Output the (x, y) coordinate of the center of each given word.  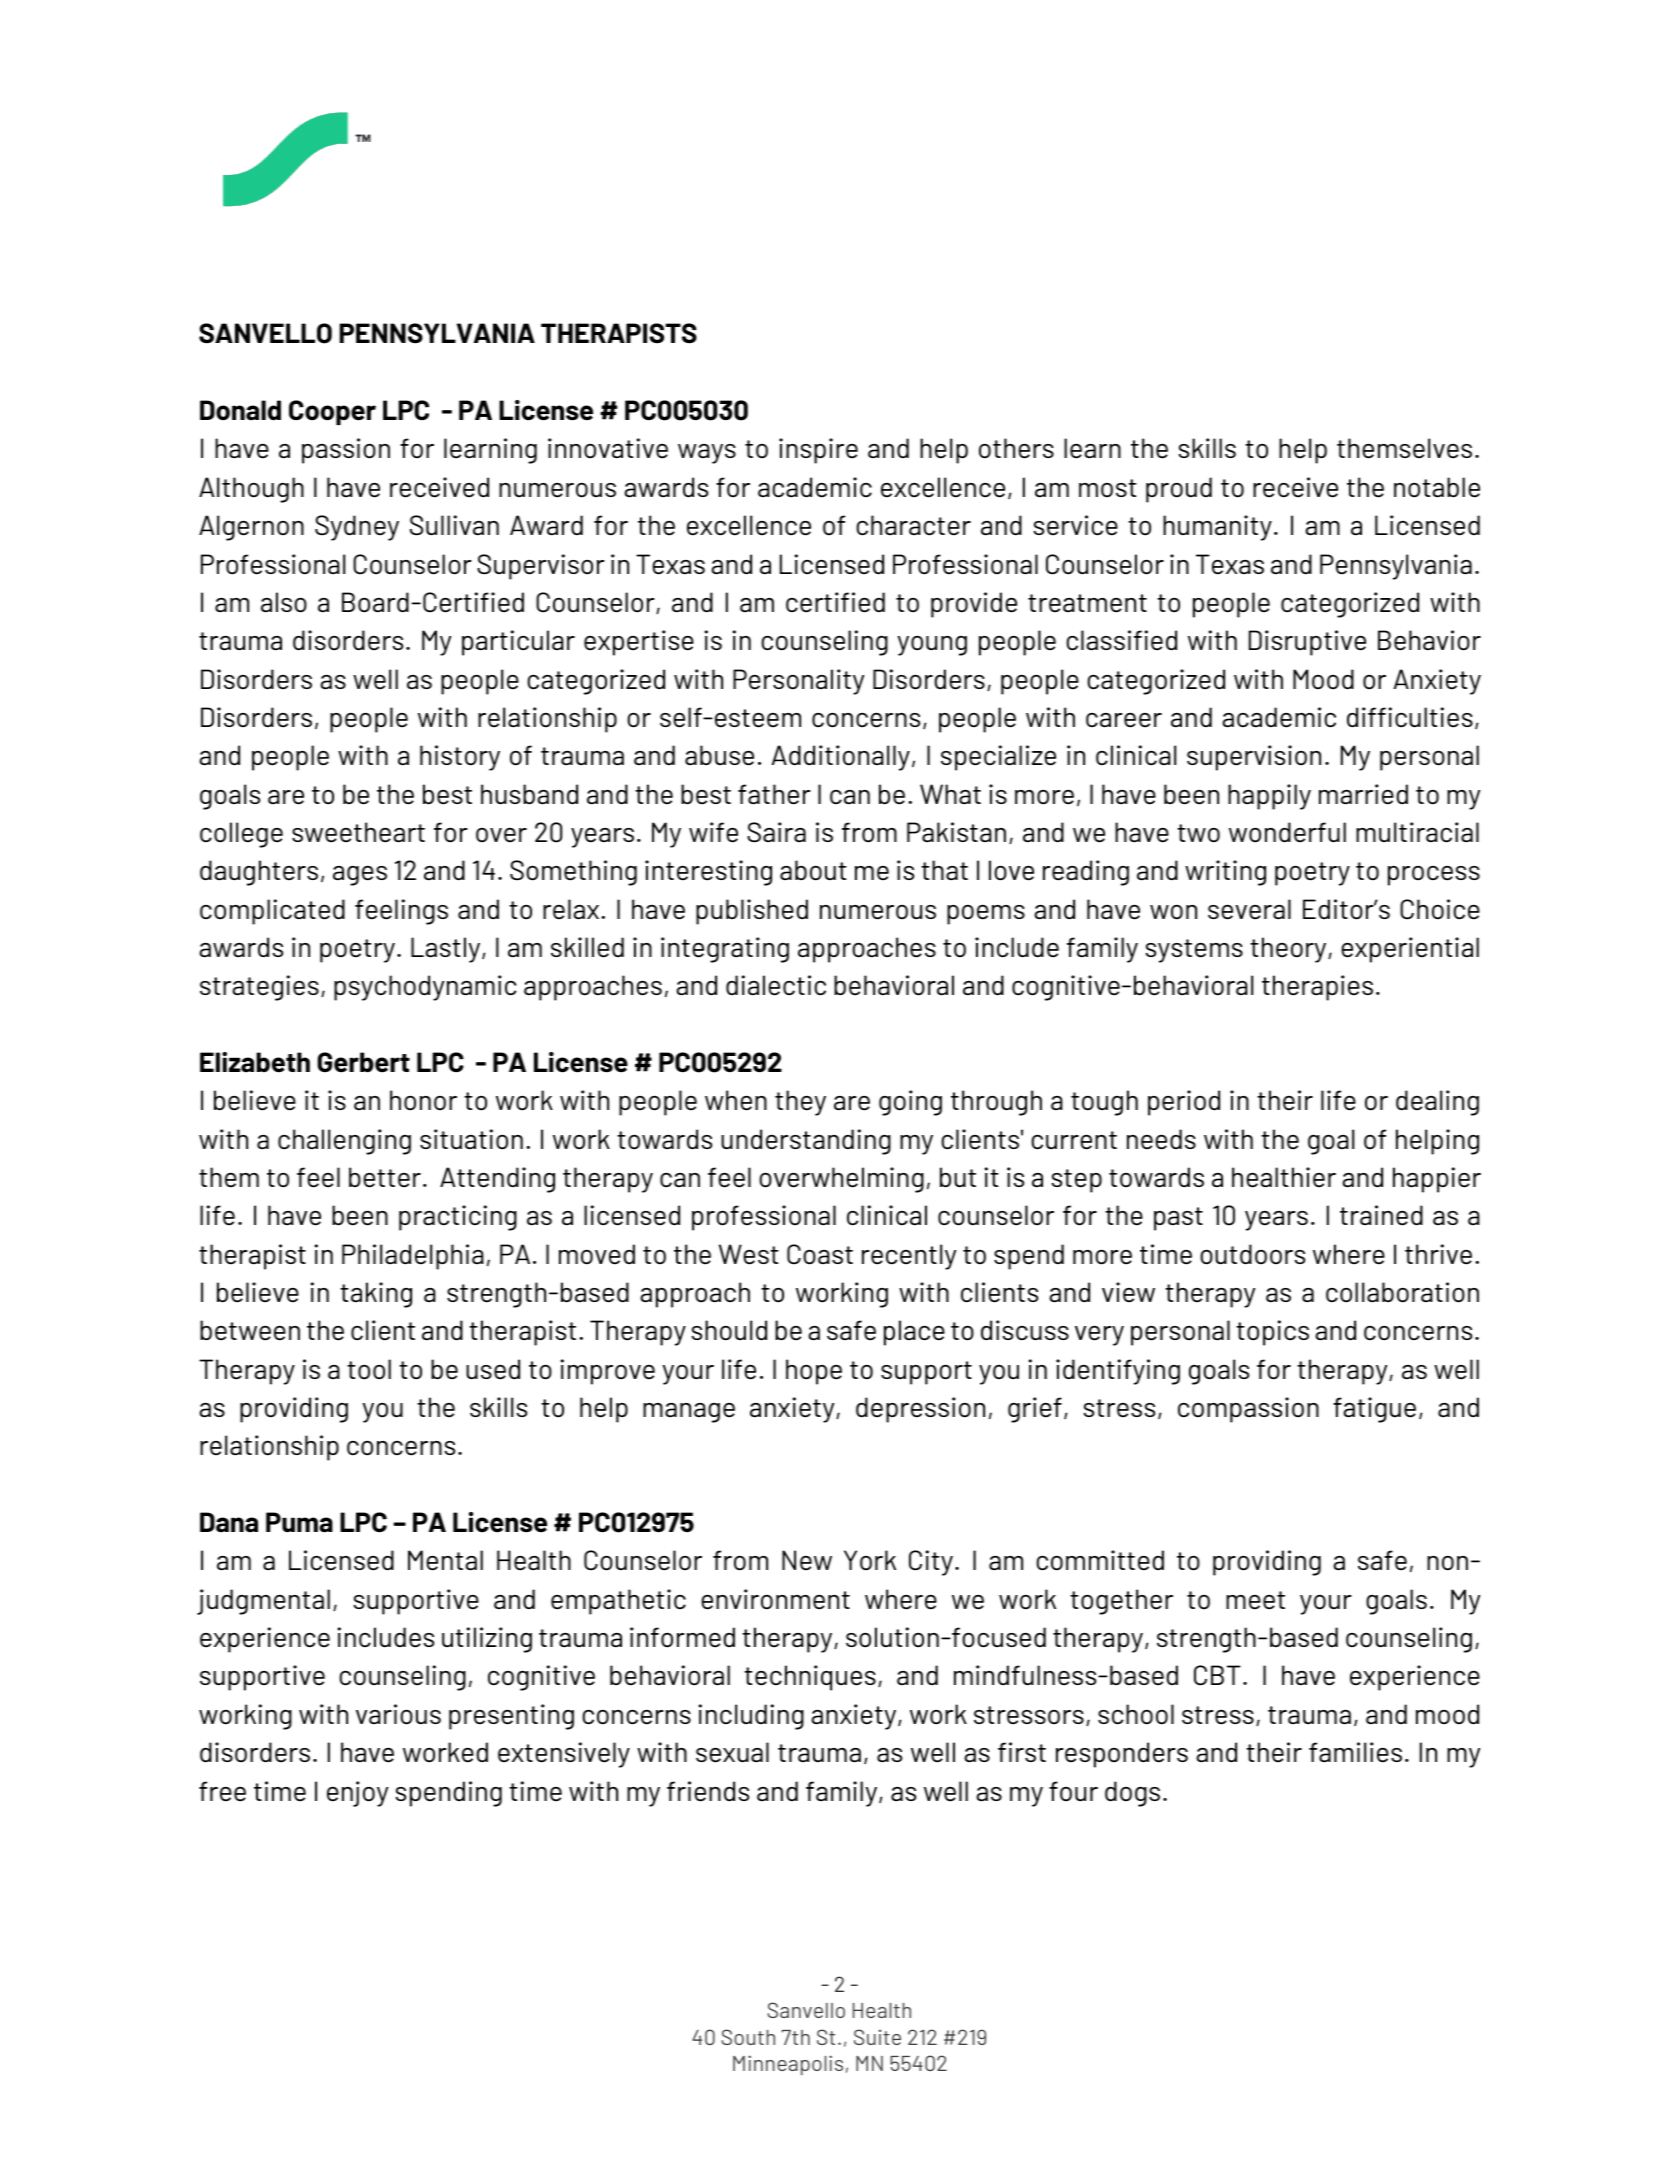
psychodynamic (425, 988)
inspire (818, 451)
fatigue (1374, 1410)
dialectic (776, 985)
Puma (299, 1522)
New (807, 1560)
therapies (1317, 988)
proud (1179, 490)
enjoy (357, 1794)
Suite (877, 2037)
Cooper (332, 412)
